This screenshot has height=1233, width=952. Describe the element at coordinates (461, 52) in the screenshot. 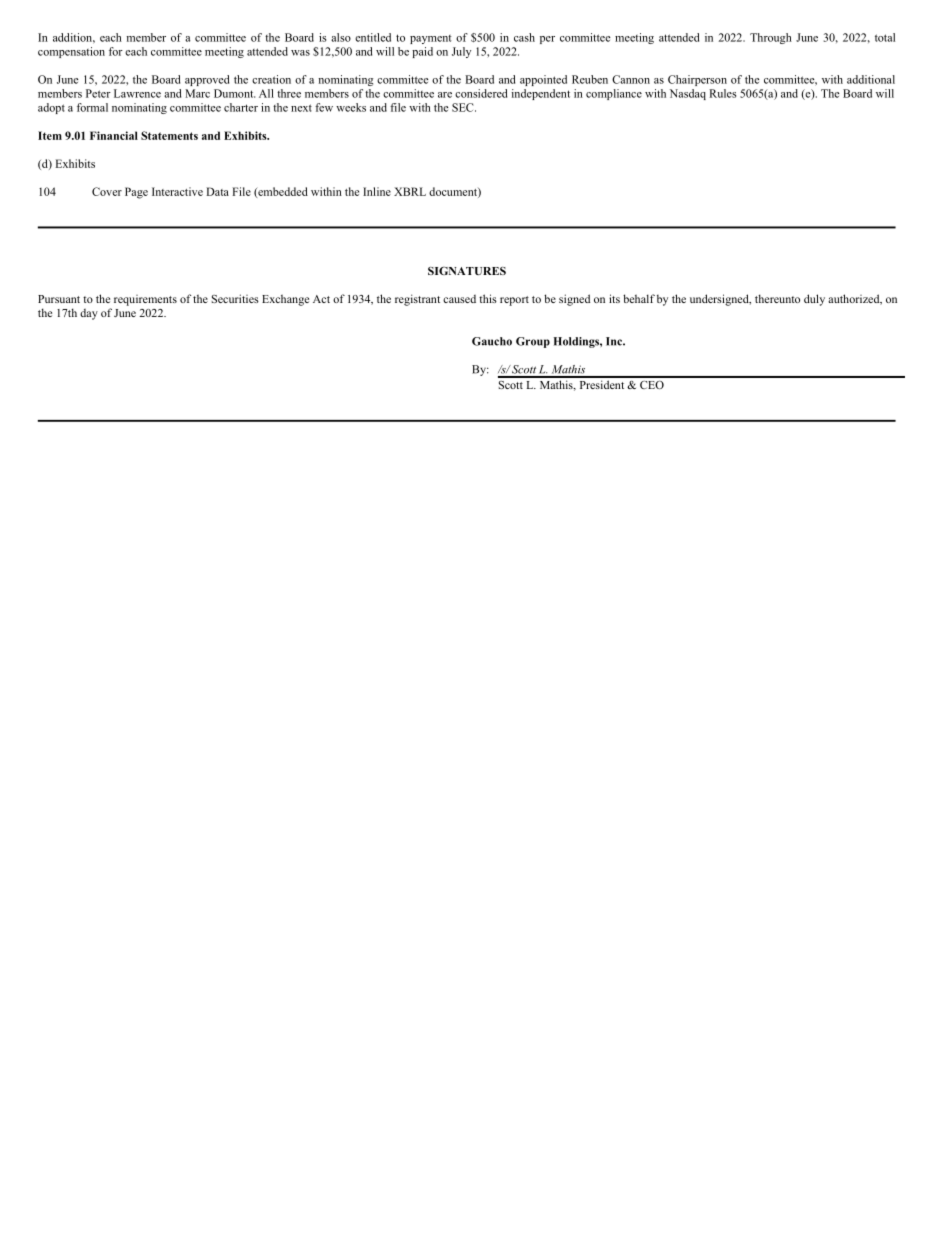

I see `July` at that location.
